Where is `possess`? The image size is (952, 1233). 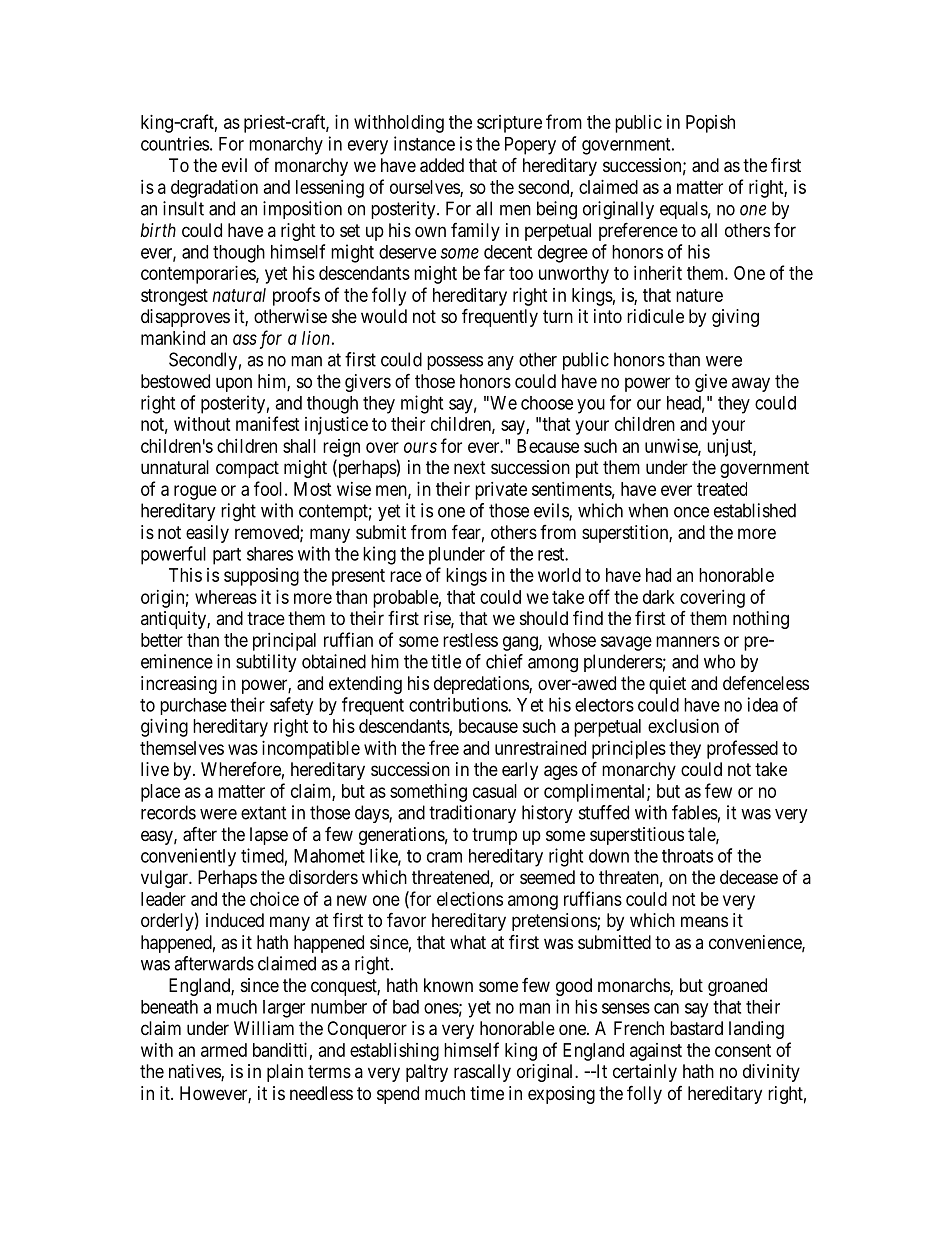 possess is located at coordinates (455, 363).
